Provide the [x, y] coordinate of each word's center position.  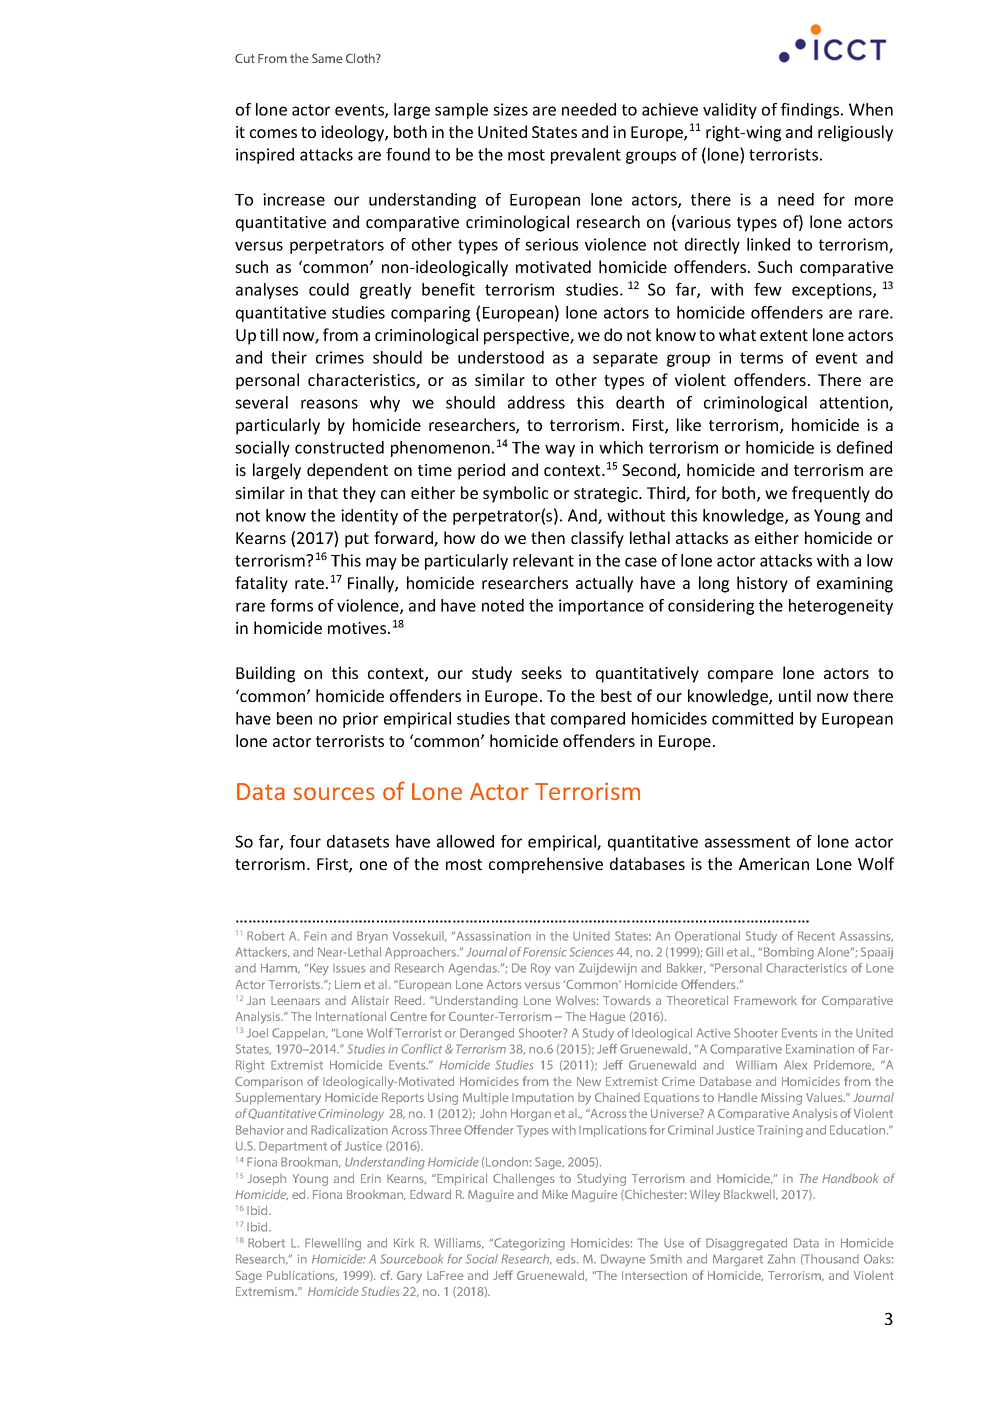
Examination [820, 1049]
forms [291, 605]
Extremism [266, 1291]
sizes [510, 109]
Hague [608, 1018]
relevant [543, 560]
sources [334, 793]
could [329, 289]
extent [784, 335]
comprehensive [546, 865]
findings [811, 111]
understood [501, 357]
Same [327, 58]
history [762, 584]
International [351, 1016]
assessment [747, 842]
